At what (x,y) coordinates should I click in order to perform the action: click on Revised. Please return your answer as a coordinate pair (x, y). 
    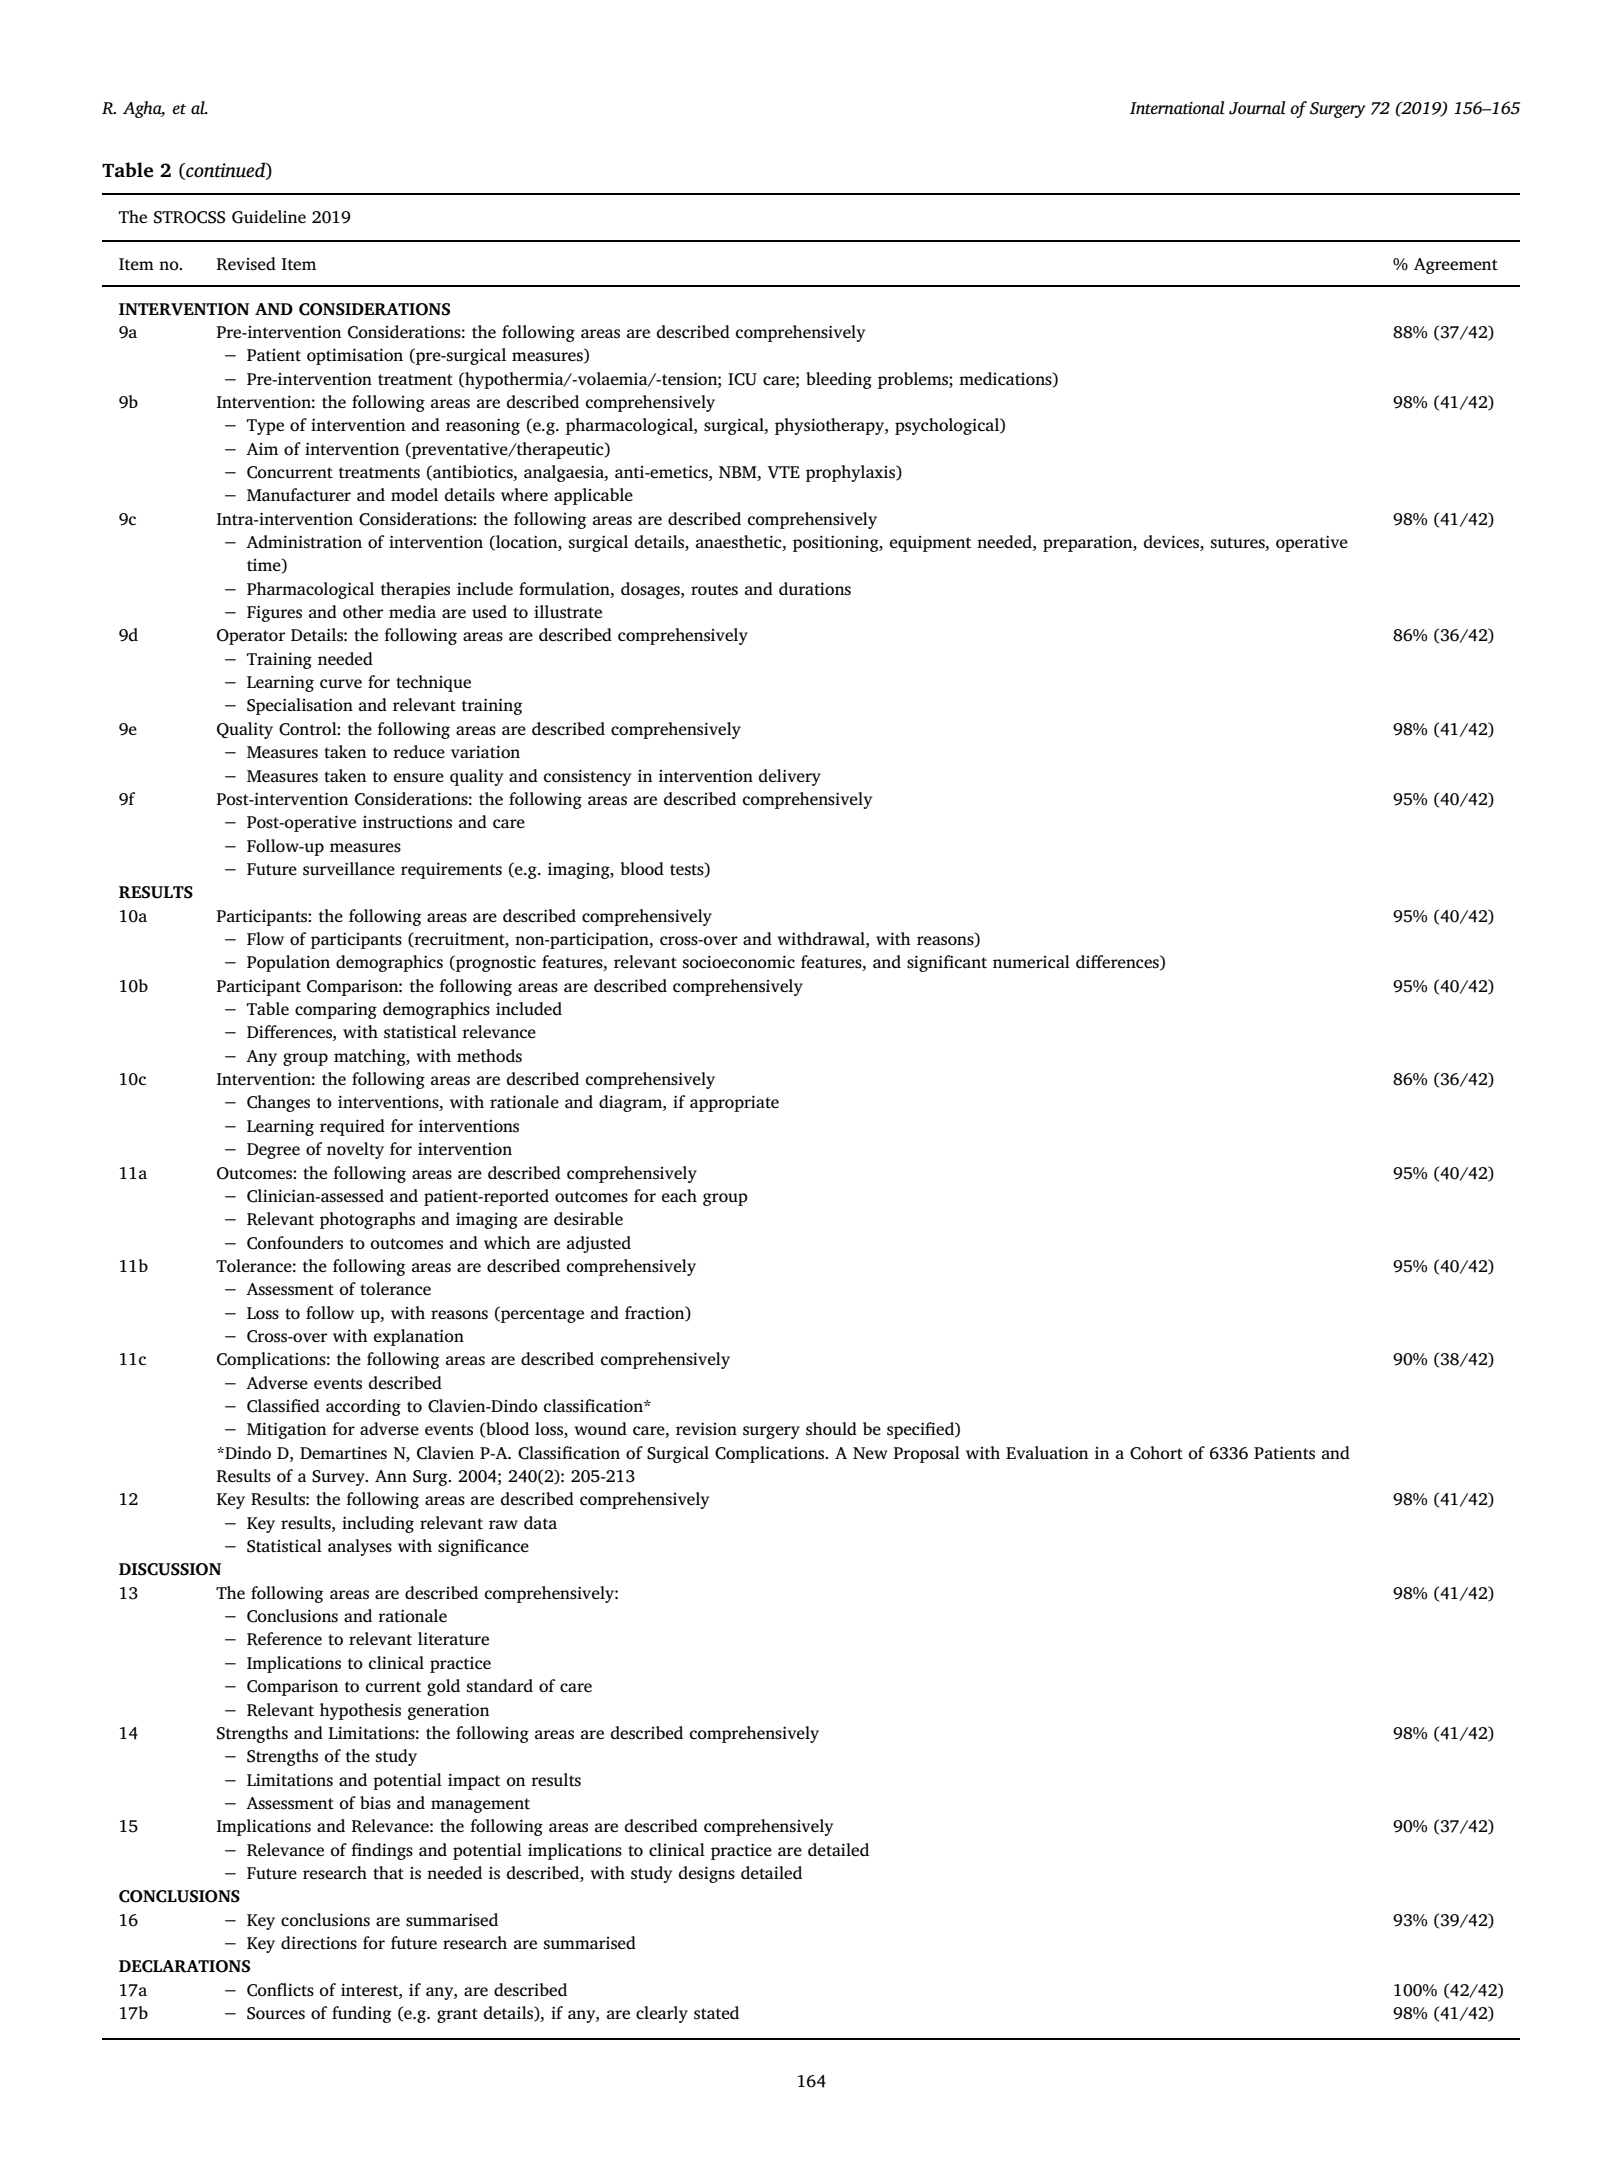
    Looking at the image, I should click on (246, 264).
